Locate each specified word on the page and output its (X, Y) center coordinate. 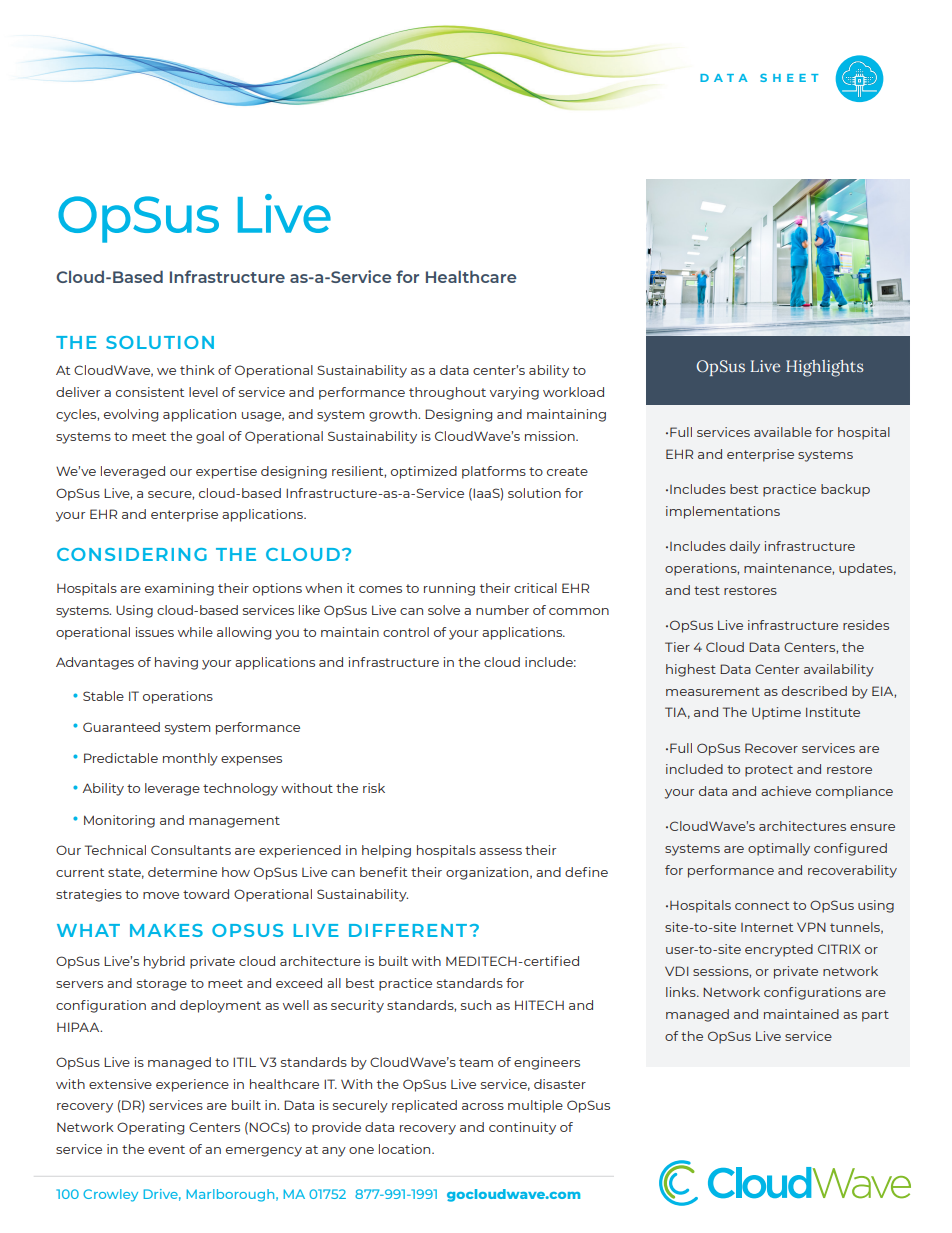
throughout (447, 393)
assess (500, 851)
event (166, 1149)
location (406, 1149)
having (176, 663)
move (161, 895)
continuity (522, 1128)
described (814, 691)
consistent (150, 392)
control (406, 632)
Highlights (825, 368)
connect (762, 905)
